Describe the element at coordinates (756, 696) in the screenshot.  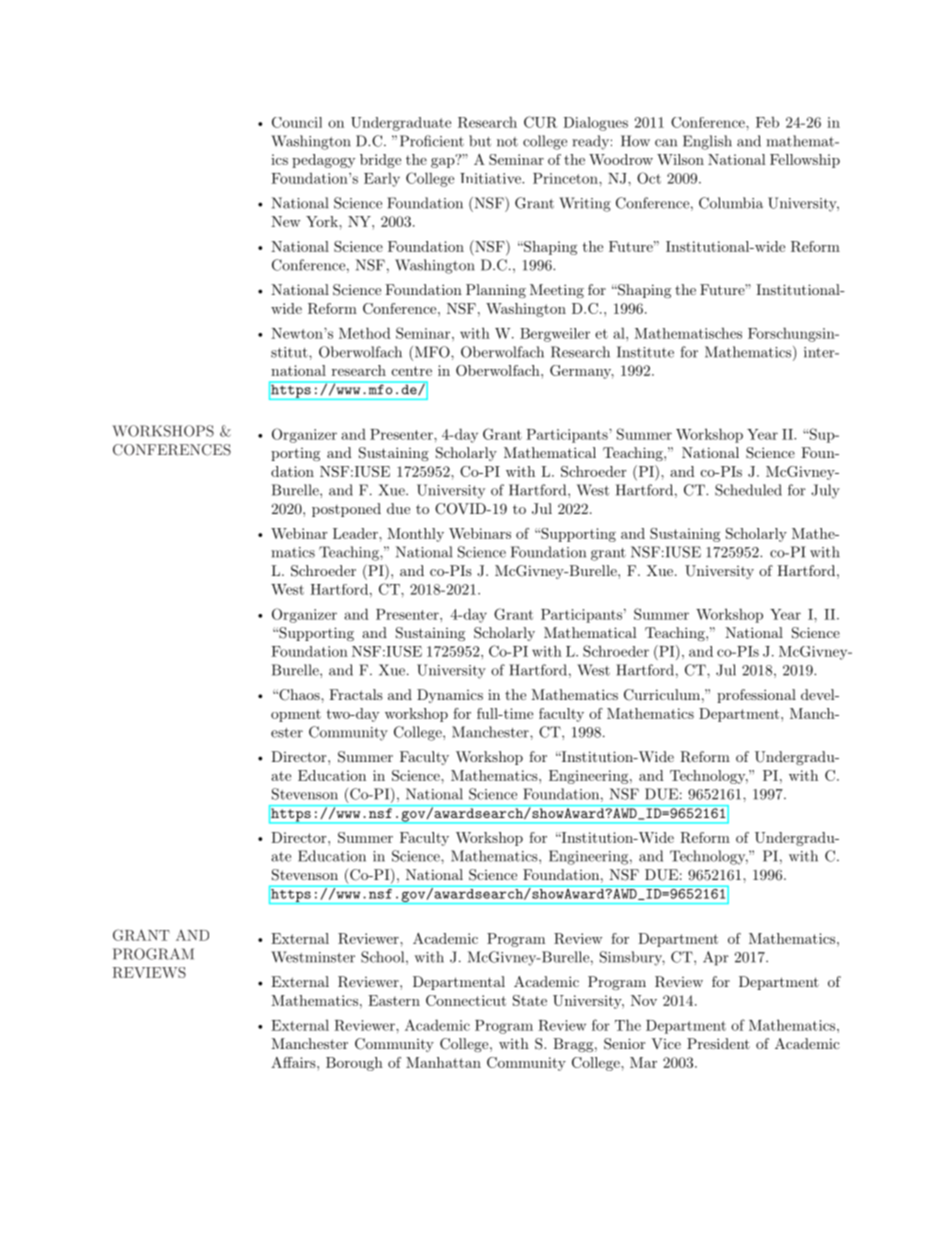
I see `professional` at that location.
